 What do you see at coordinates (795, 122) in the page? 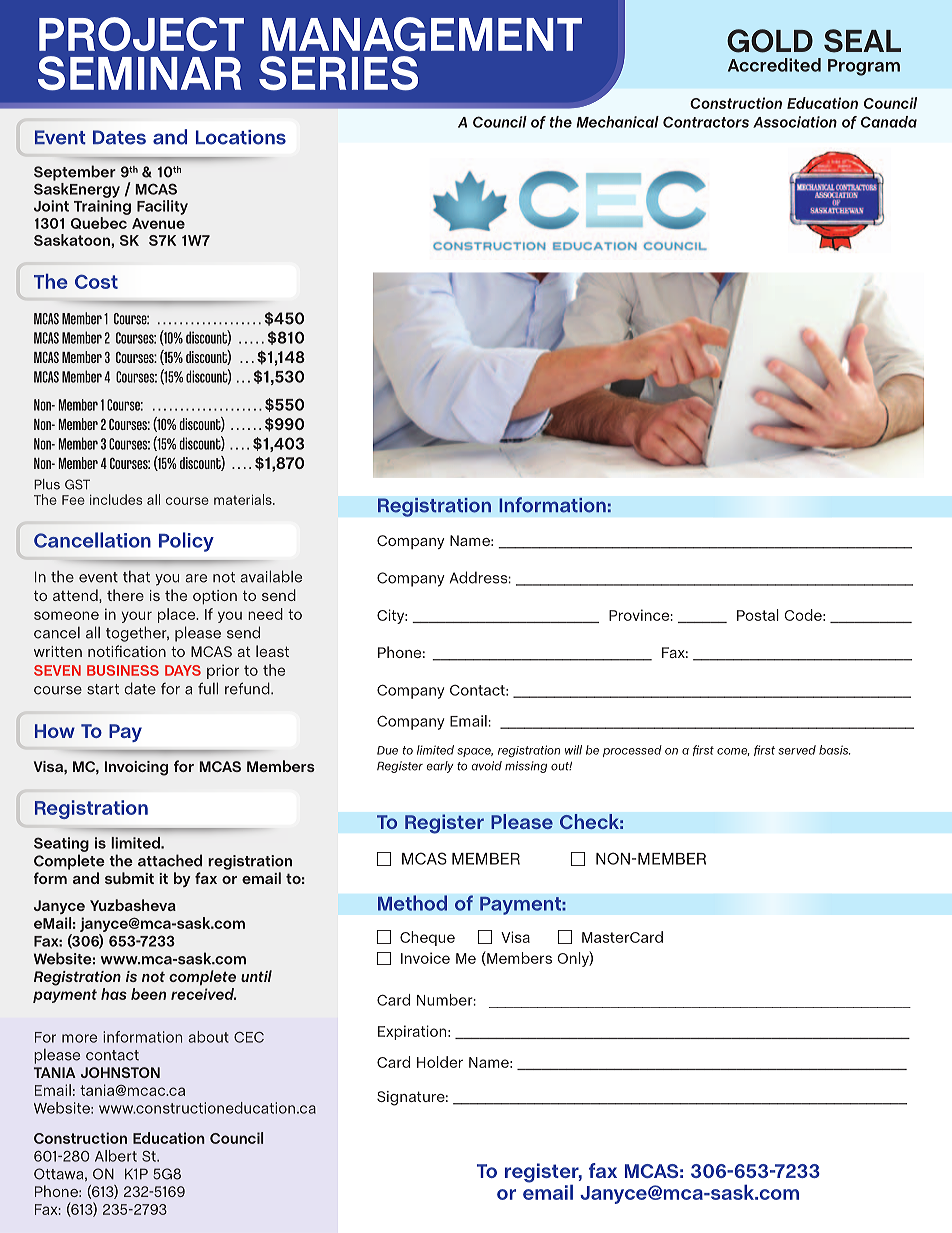
I see `Association` at bounding box center [795, 122].
